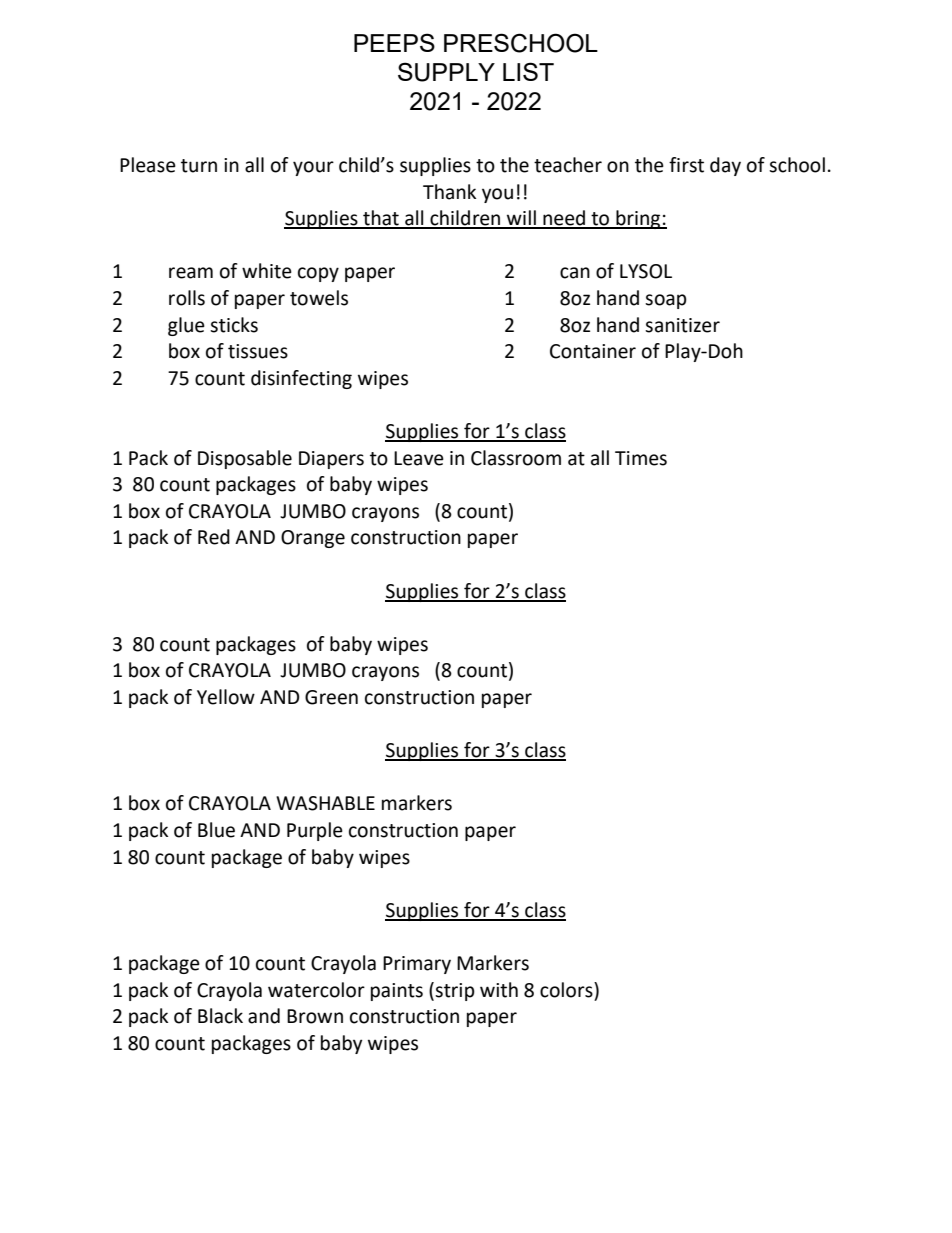  I want to click on turn, so click(199, 166).
